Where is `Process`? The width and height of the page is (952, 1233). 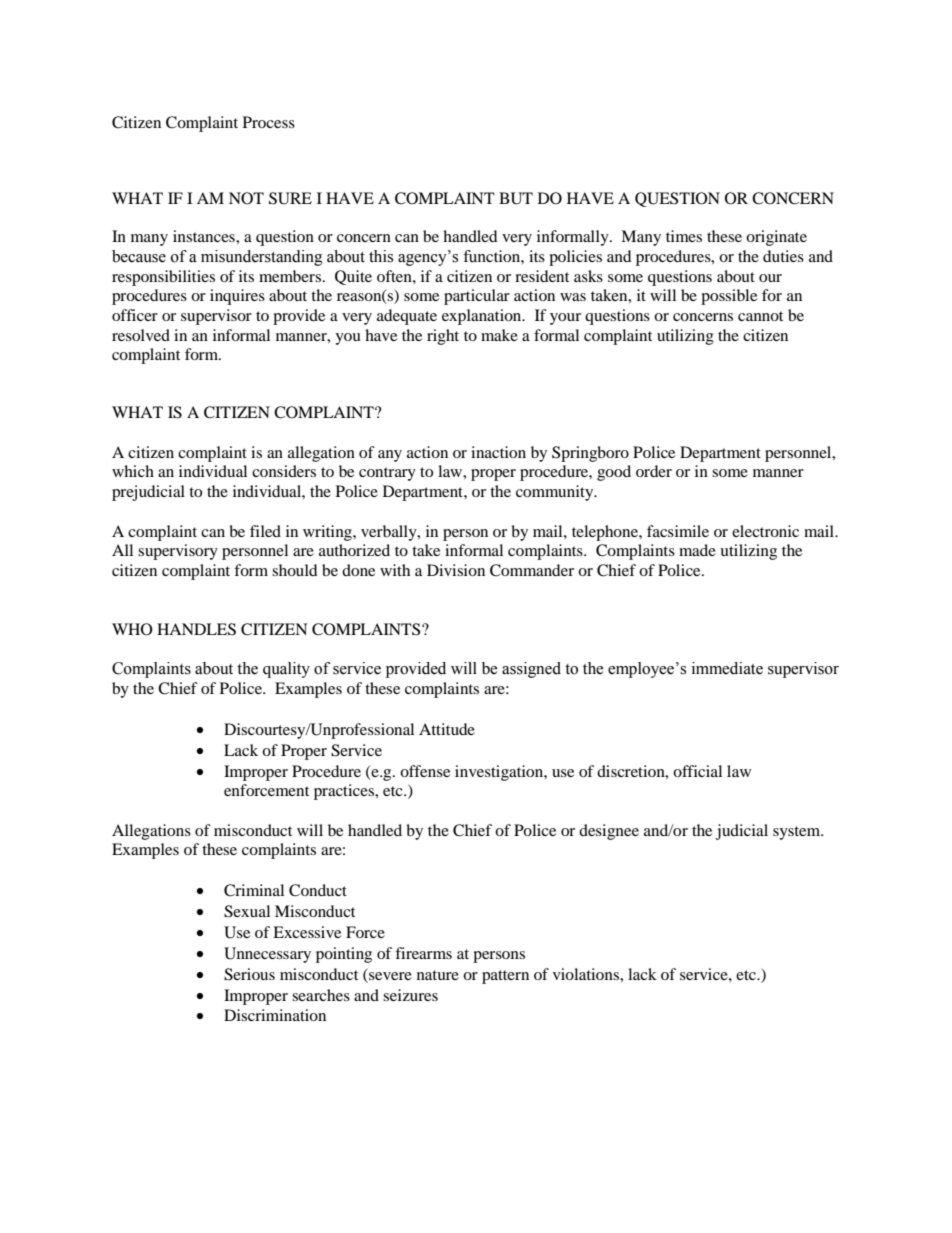 Process is located at coordinates (269, 122).
